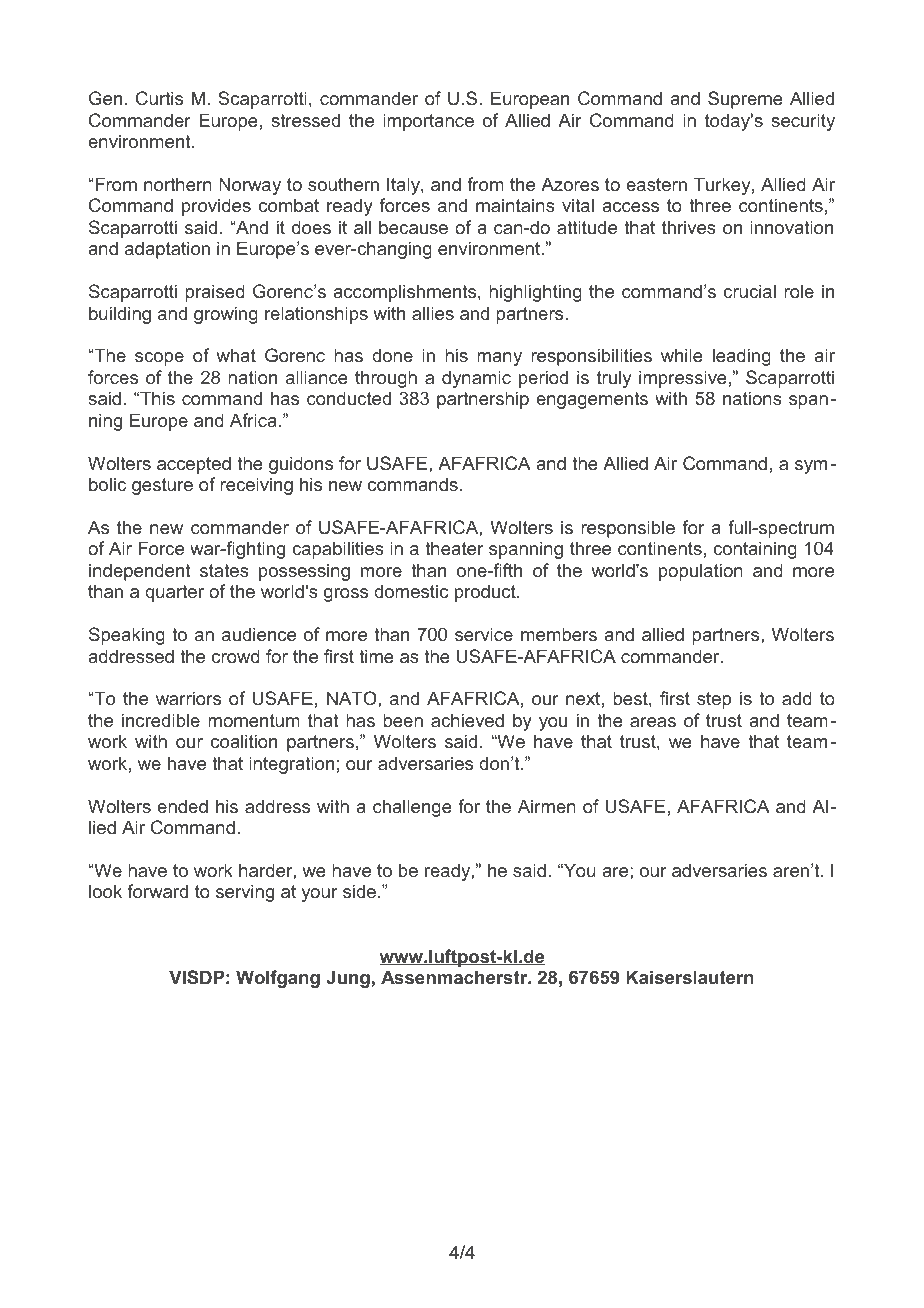 This screenshot has height=1308, width=924. What do you see at coordinates (454, 548) in the screenshot?
I see `theater` at bounding box center [454, 548].
